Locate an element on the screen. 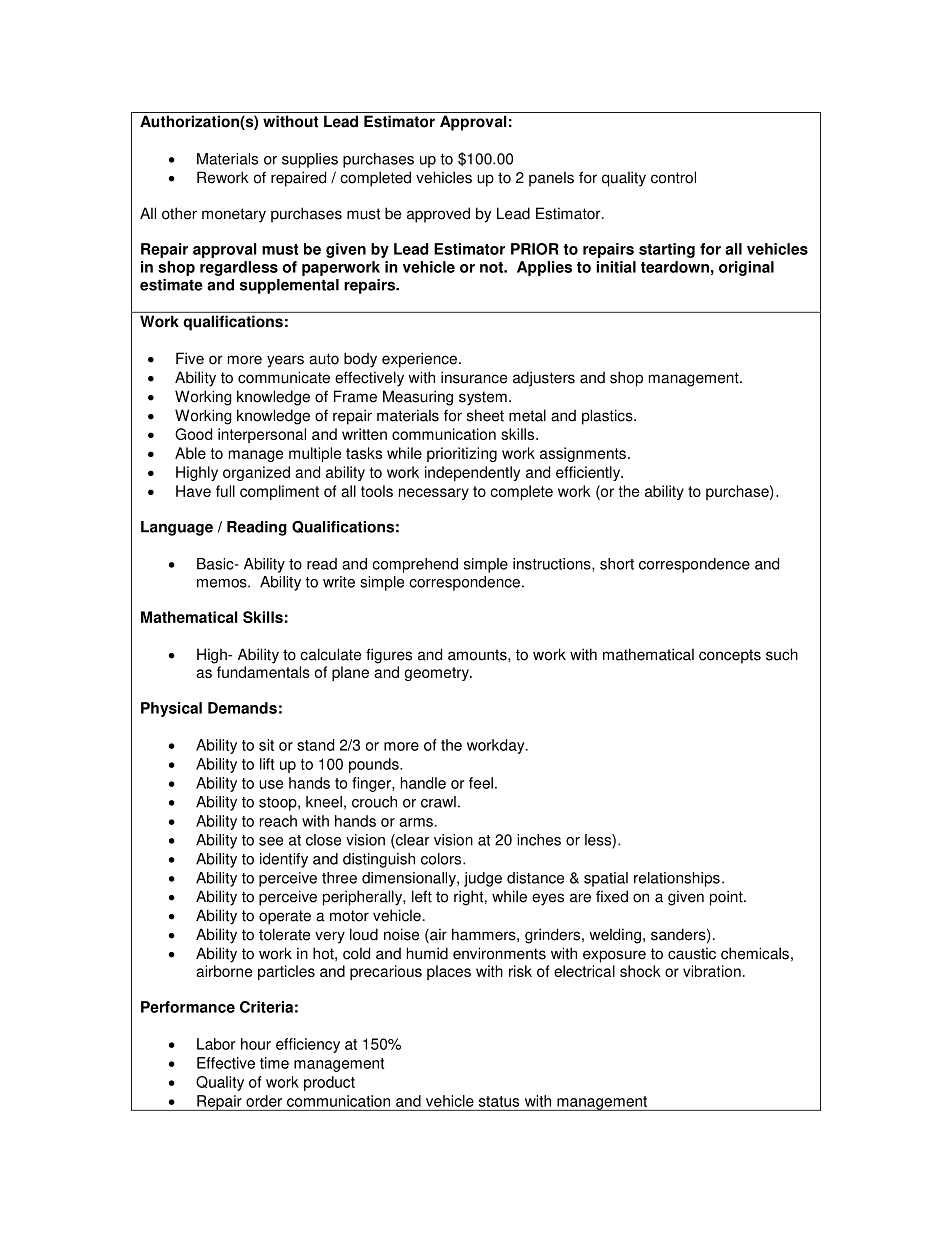 This screenshot has height=1233, width=952. organized is located at coordinates (256, 473).
